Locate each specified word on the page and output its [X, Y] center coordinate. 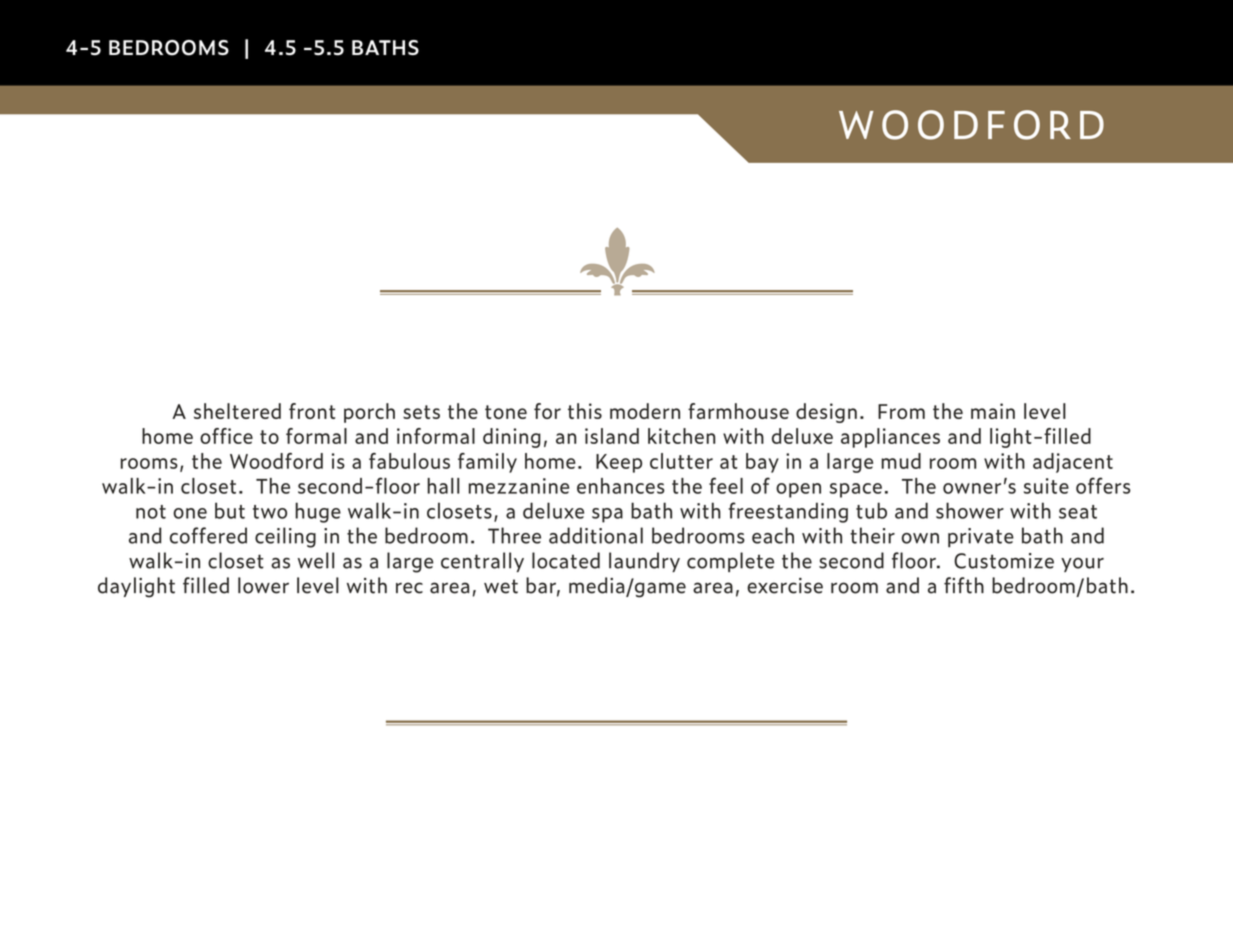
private [981, 538]
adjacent [1073, 463]
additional [596, 535]
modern [645, 411]
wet [501, 586]
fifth [964, 585]
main [993, 411]
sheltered [237, 411]
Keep [619, 463]
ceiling [285, 537]
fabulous [409, 461]
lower [263, 585]
